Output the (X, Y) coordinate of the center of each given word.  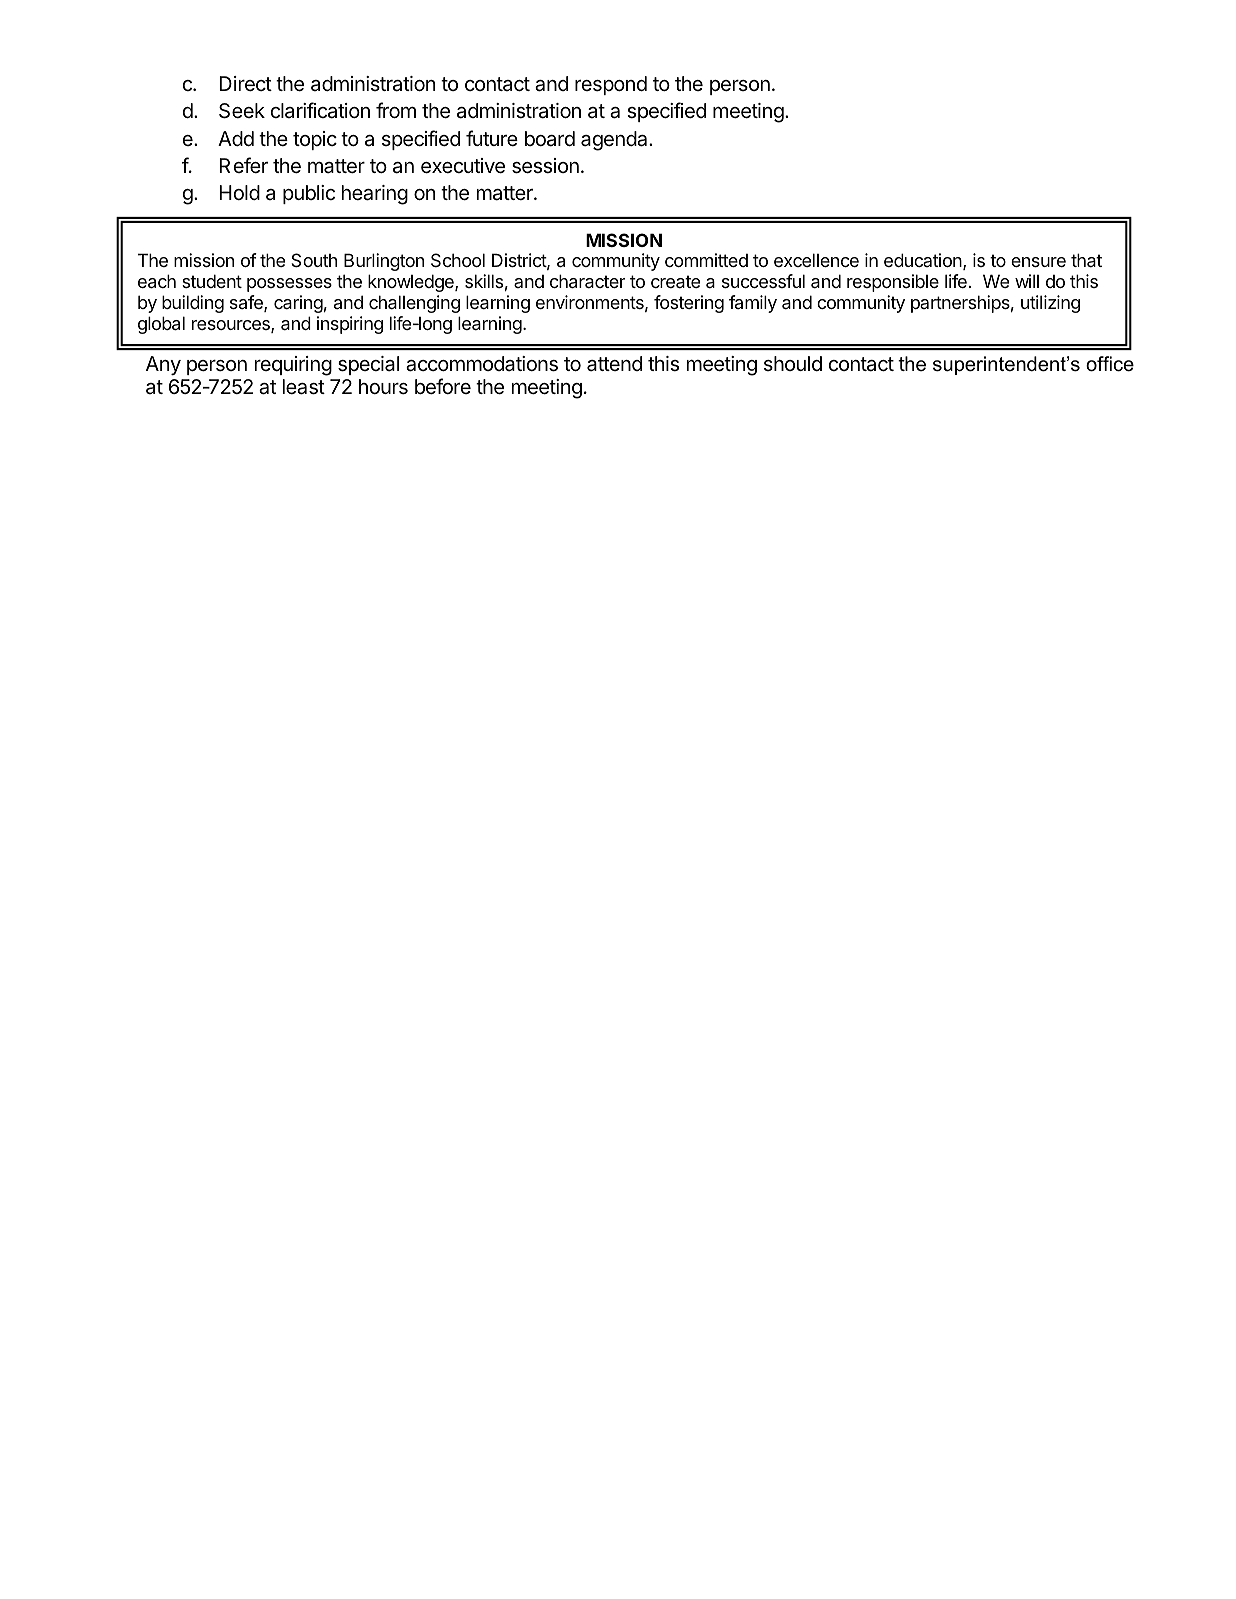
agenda (615, 141)
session (545, 166)
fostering (689, 304)
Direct (245, 84)
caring (298, 304)
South (314, 260)
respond (611, 85)
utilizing (1050, 304)
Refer (243, 165)
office (1110, 364)
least (304, 387)
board (550, 139)
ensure (1038, 262)
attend (614, 364)
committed (706, 260)
